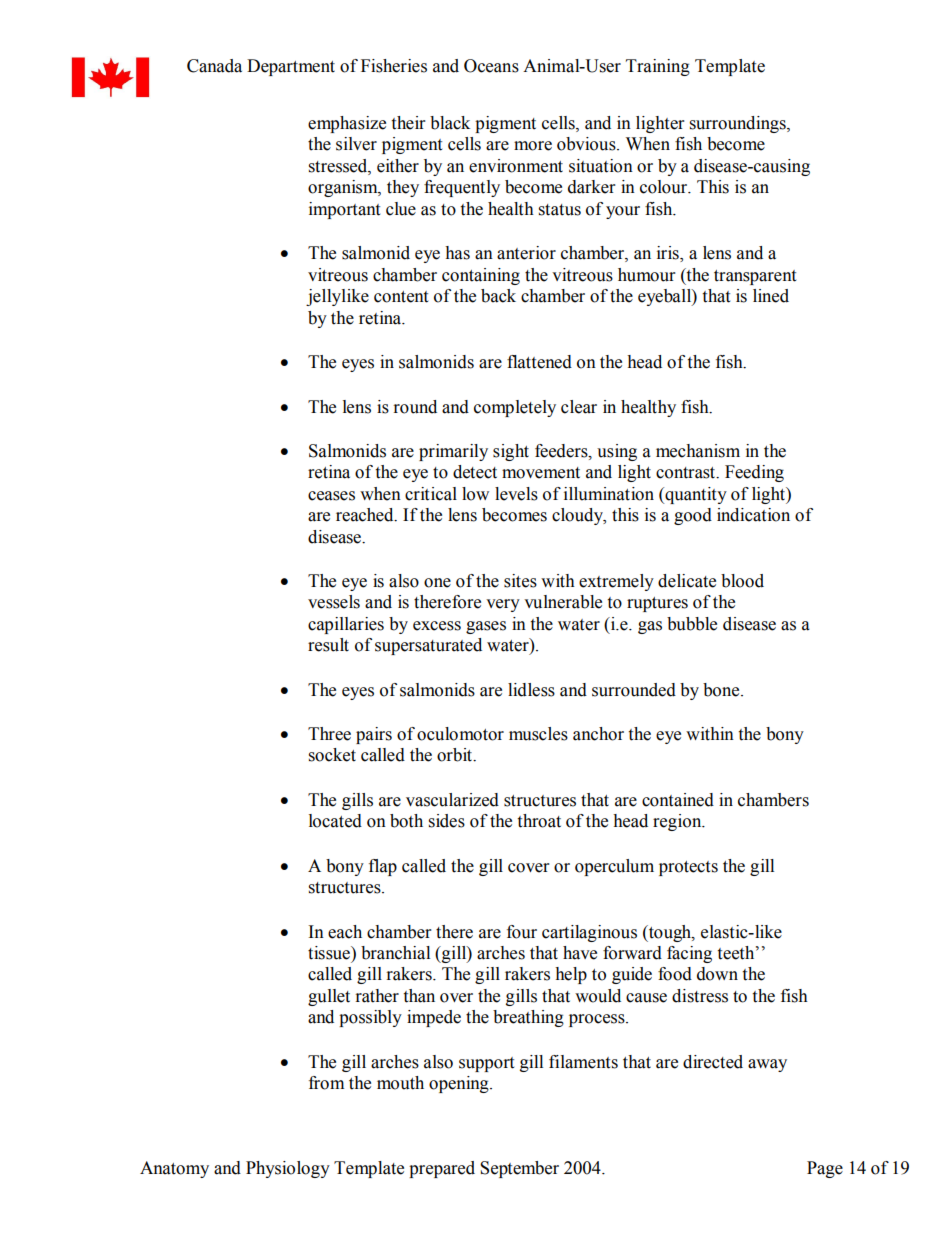  I want to click on blood, so click(742, 581).
